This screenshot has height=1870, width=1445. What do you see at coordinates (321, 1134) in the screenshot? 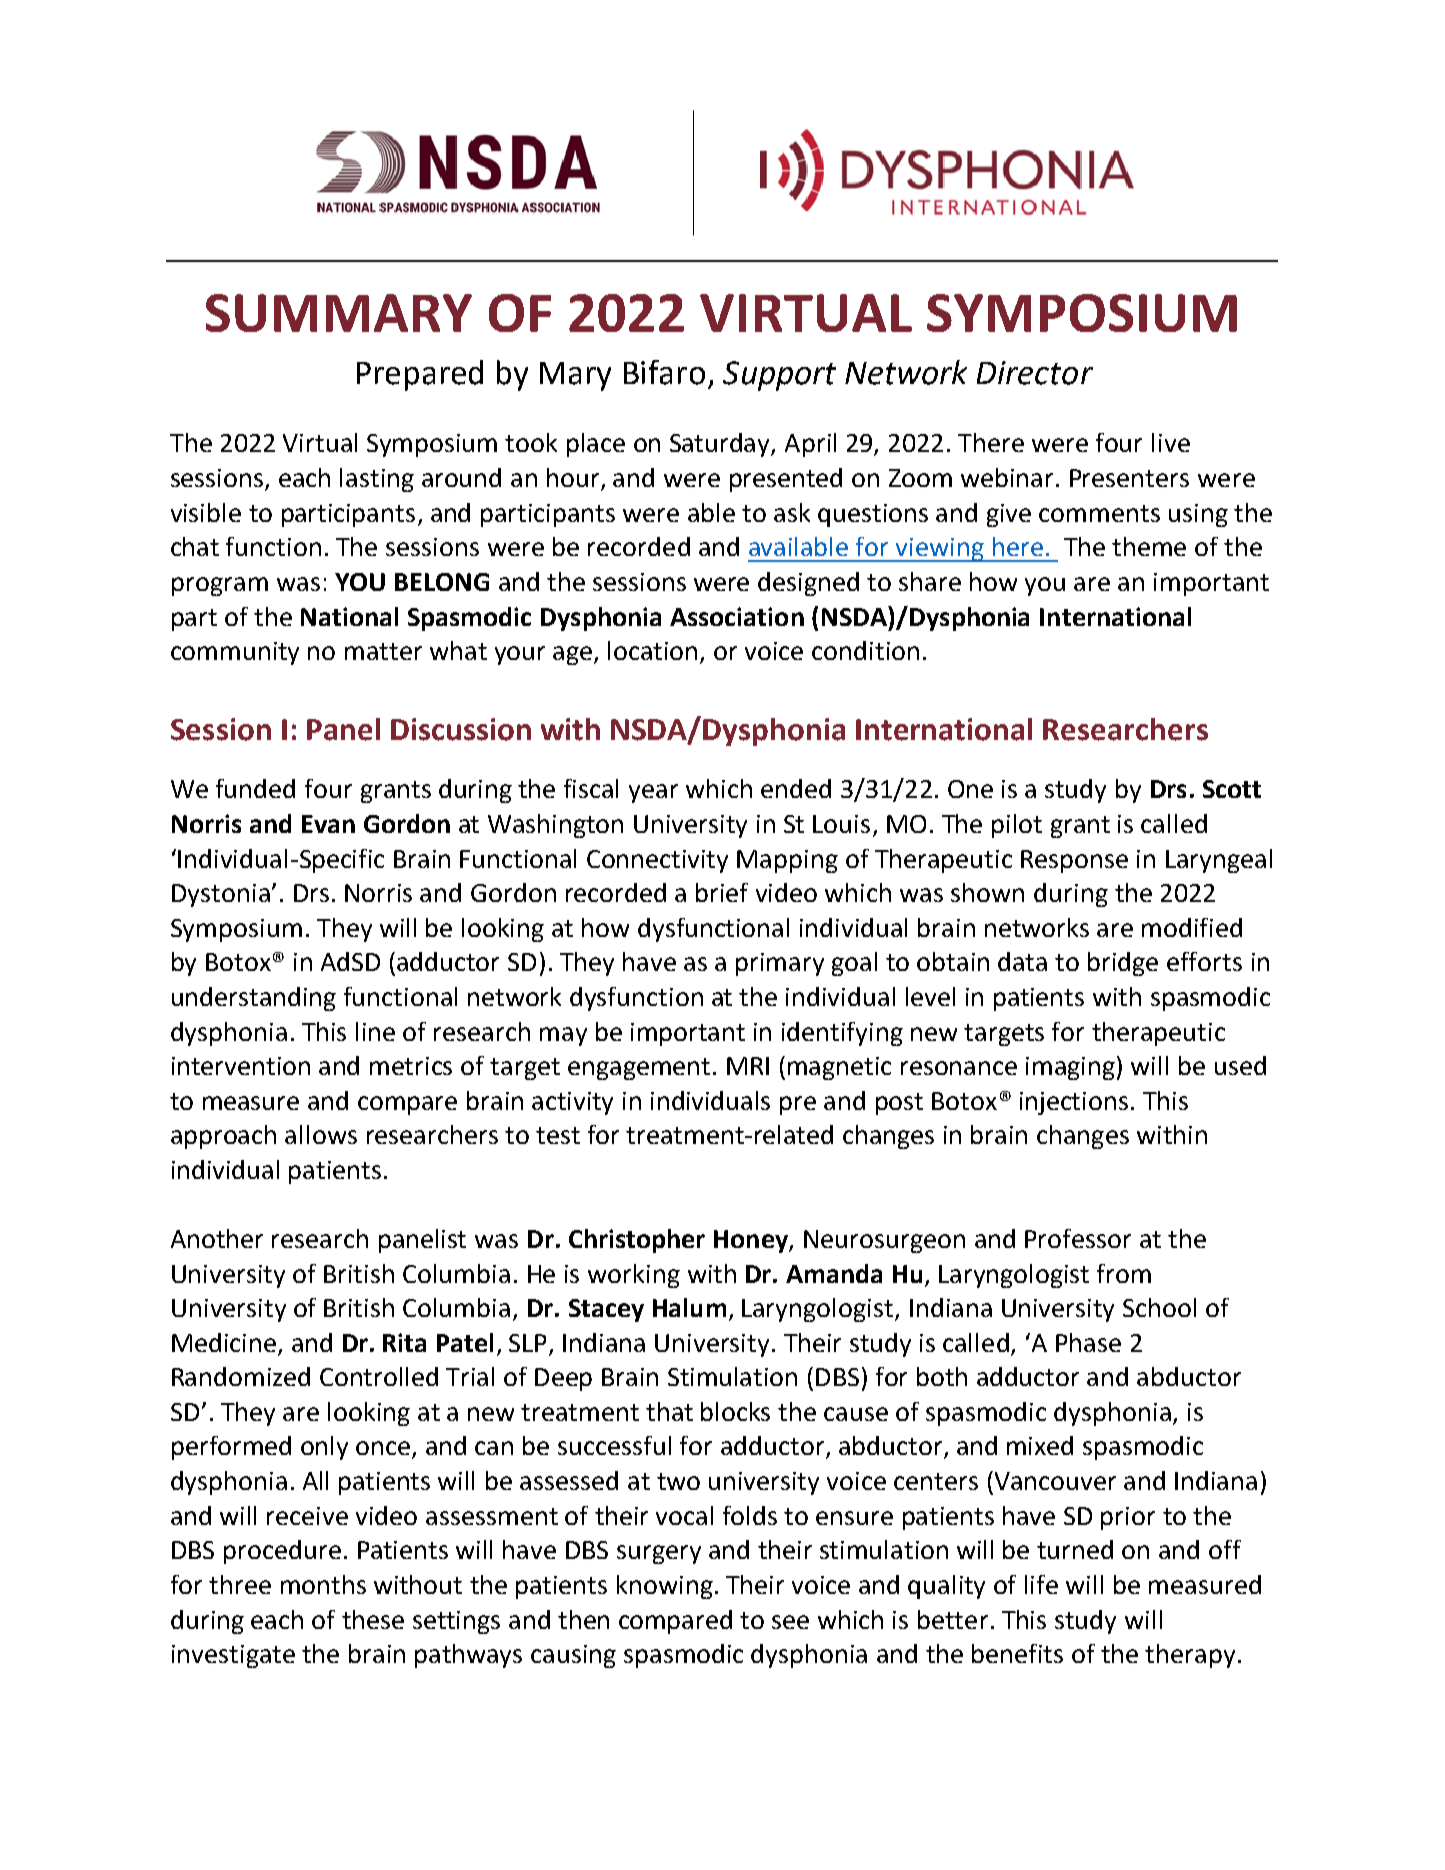
I see `allows` at bounding box center [321, 1134].
